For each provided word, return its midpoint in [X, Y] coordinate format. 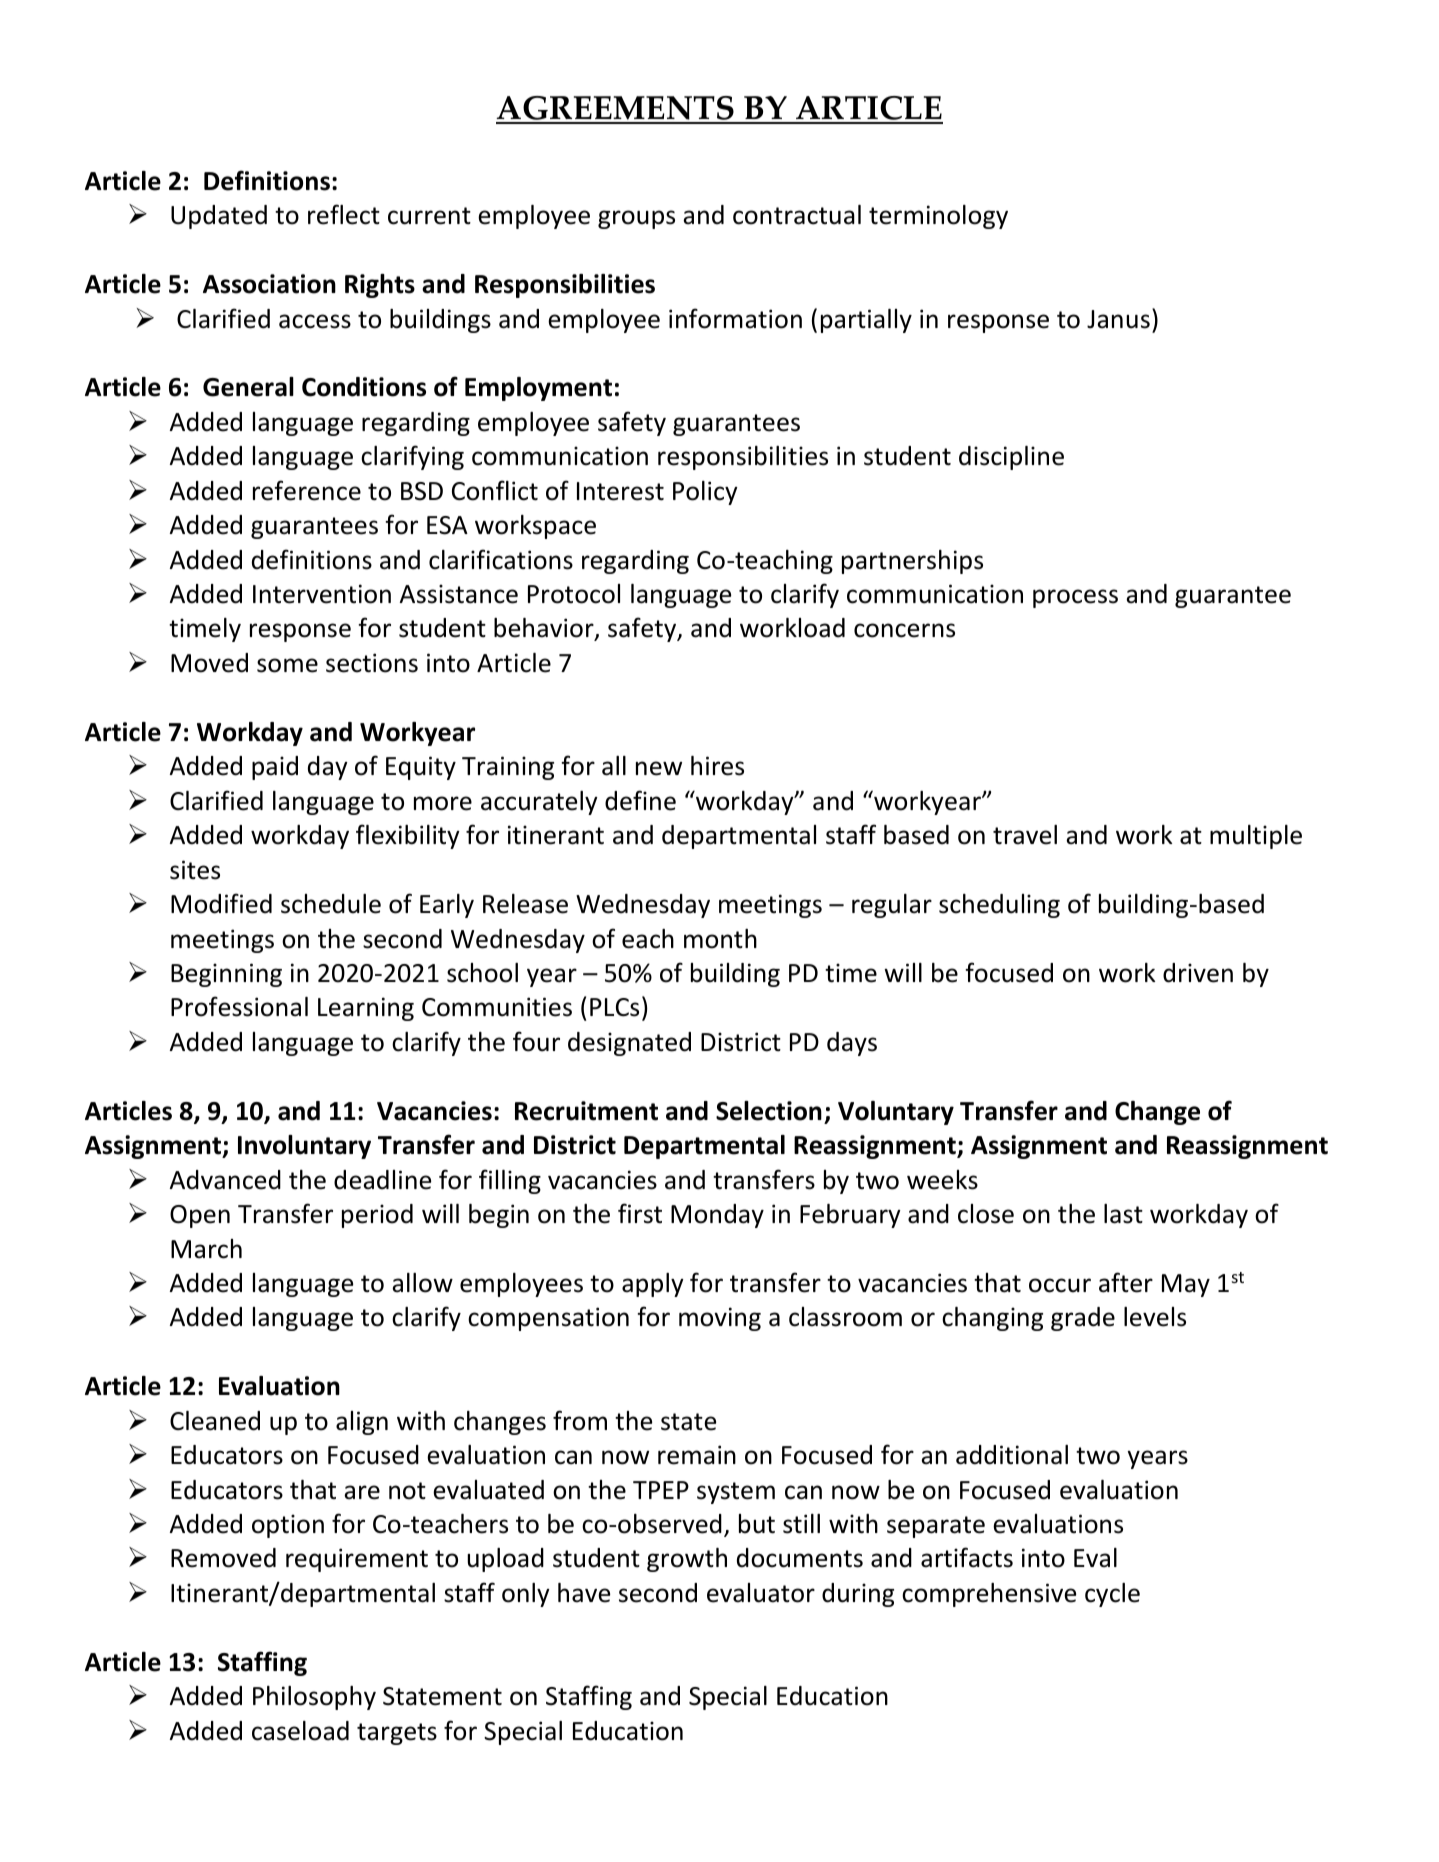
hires [717, 766]
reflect [344, 214]
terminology [938, 217]
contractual [797, 215]
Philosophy [314, 1698]
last [1123, 1214]
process [1075, 598]
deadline [382, 1180]
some [287, 665]
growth [687, 1560]
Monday [717, 1216]
